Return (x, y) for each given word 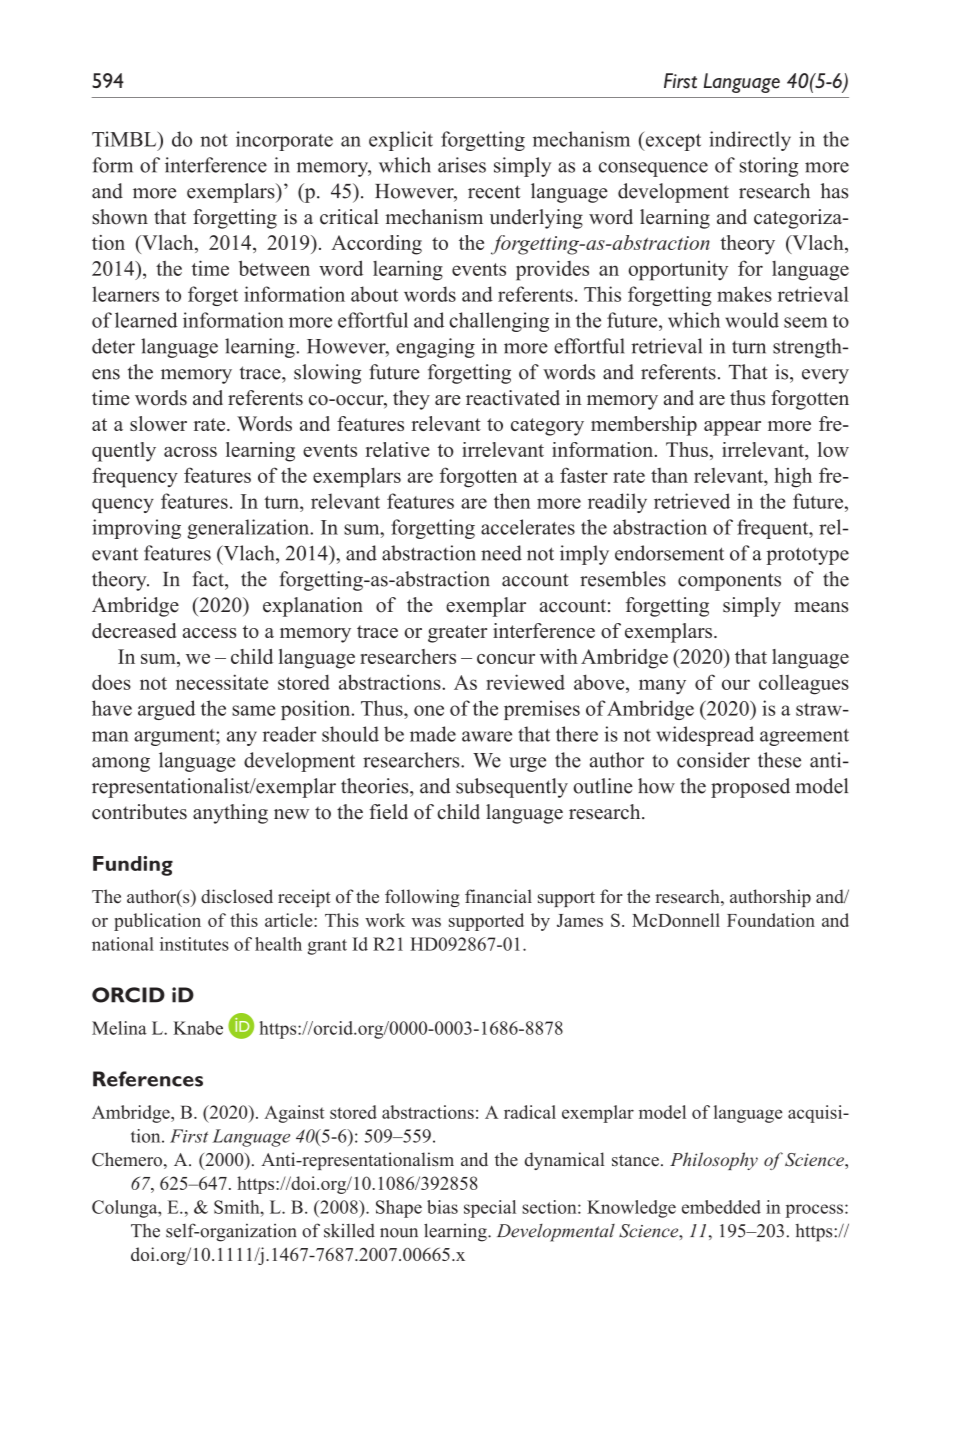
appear (732, 428)
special (490, 1209)
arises (462, 165)
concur (506, 659)
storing (769, 167)
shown (120, 217)
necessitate (222, 682)
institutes (194, 944)
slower (158, 423)
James (580, 920)
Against (294, 1114)
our (736, 684)
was (426, 922)
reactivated (513, 398)
